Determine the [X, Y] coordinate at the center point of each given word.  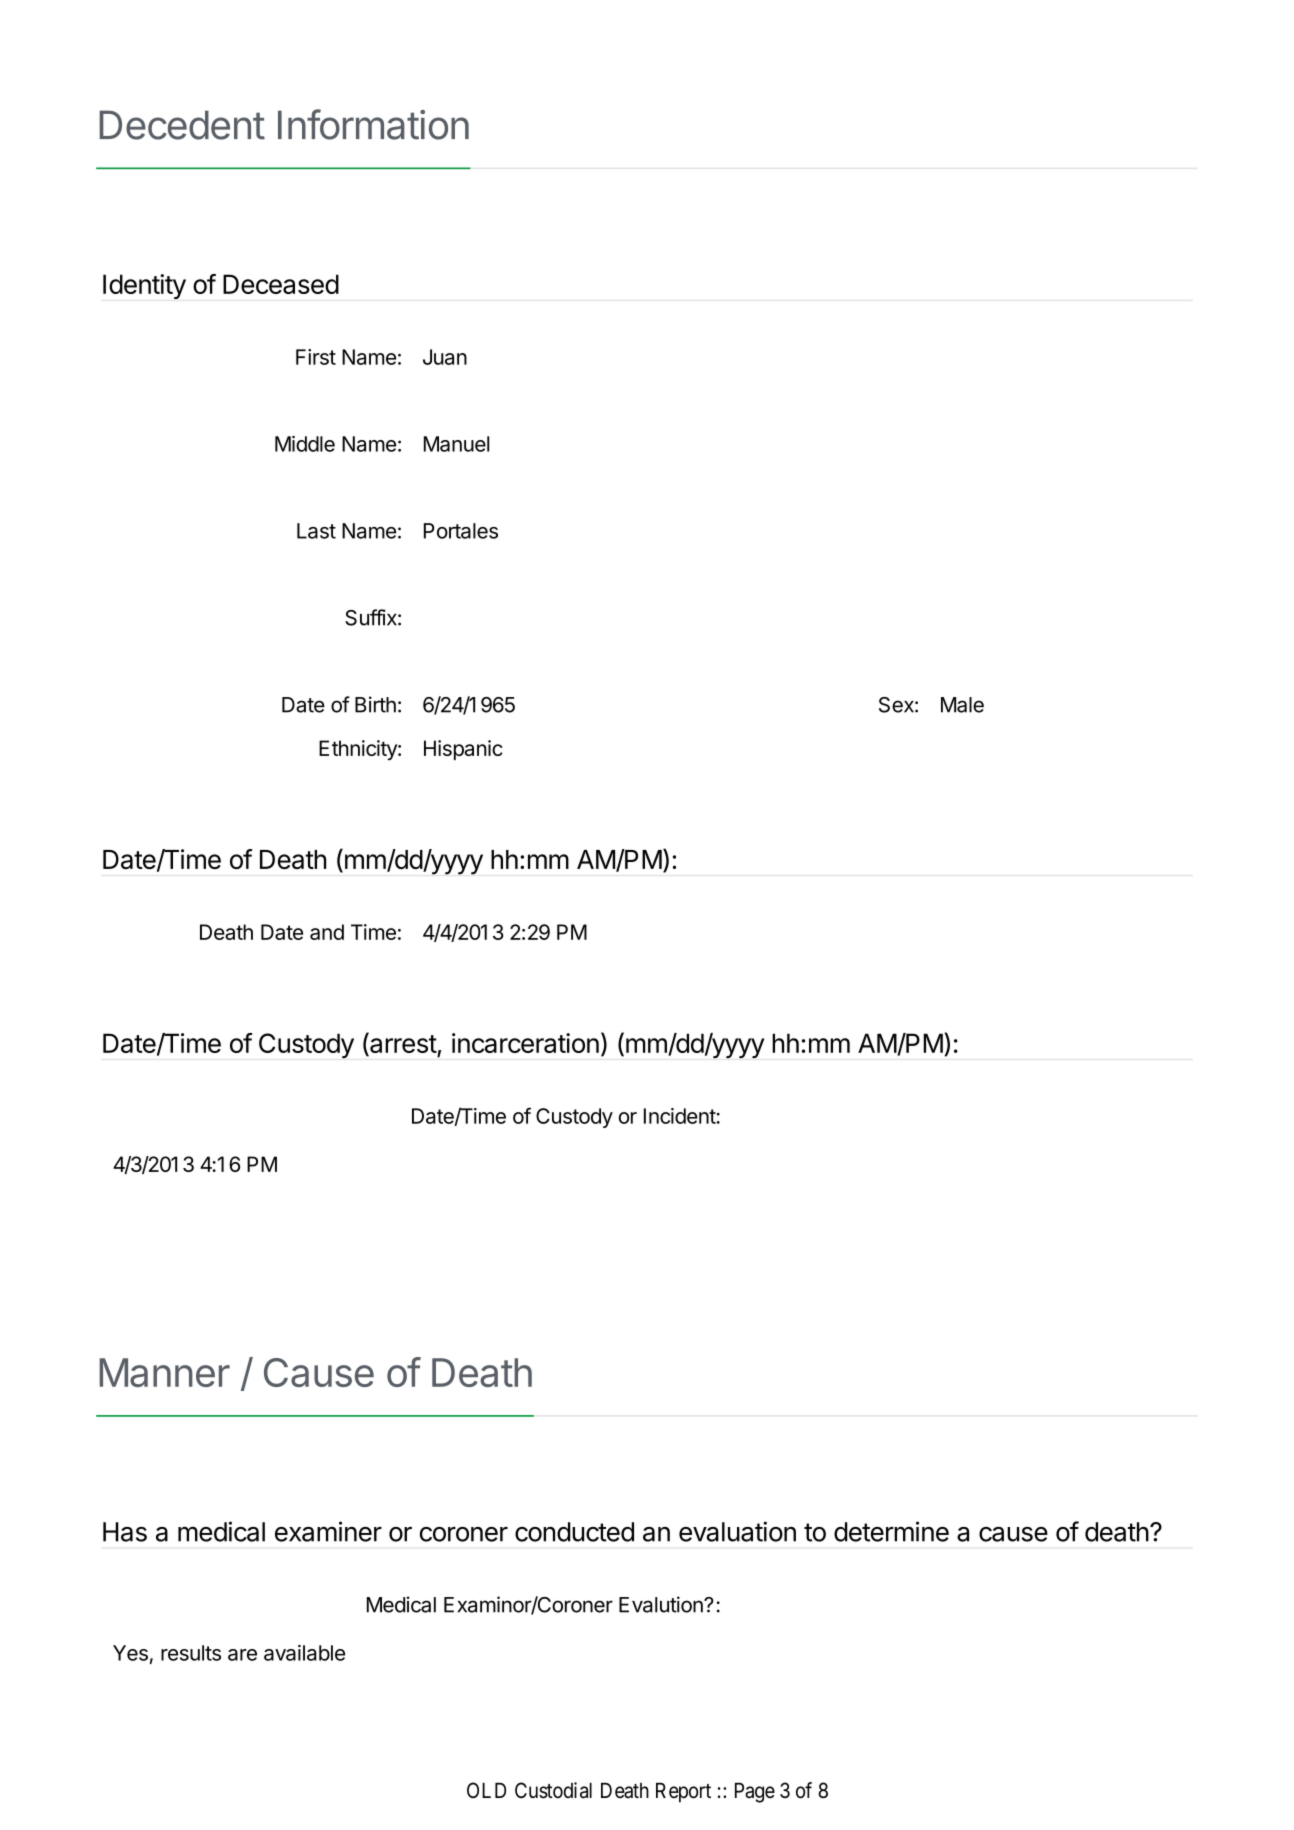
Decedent [182, 125]
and [327, 932]
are [242, 1655]
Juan [445, 357]
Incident [680, 1116]
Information [373, 124]
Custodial [553, 1790]
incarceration [525, 1043]
